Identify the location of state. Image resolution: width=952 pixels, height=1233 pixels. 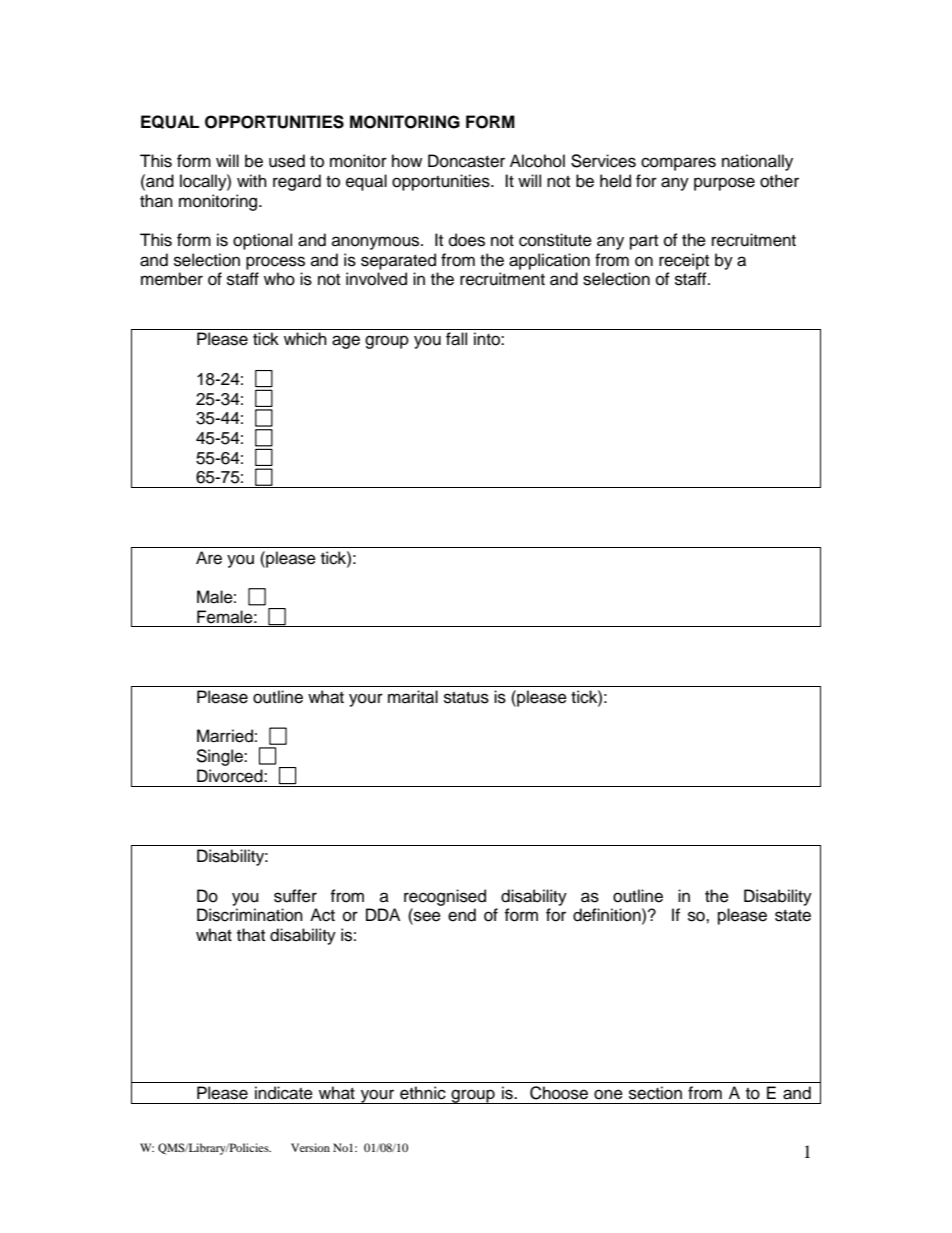
(793, 916).
